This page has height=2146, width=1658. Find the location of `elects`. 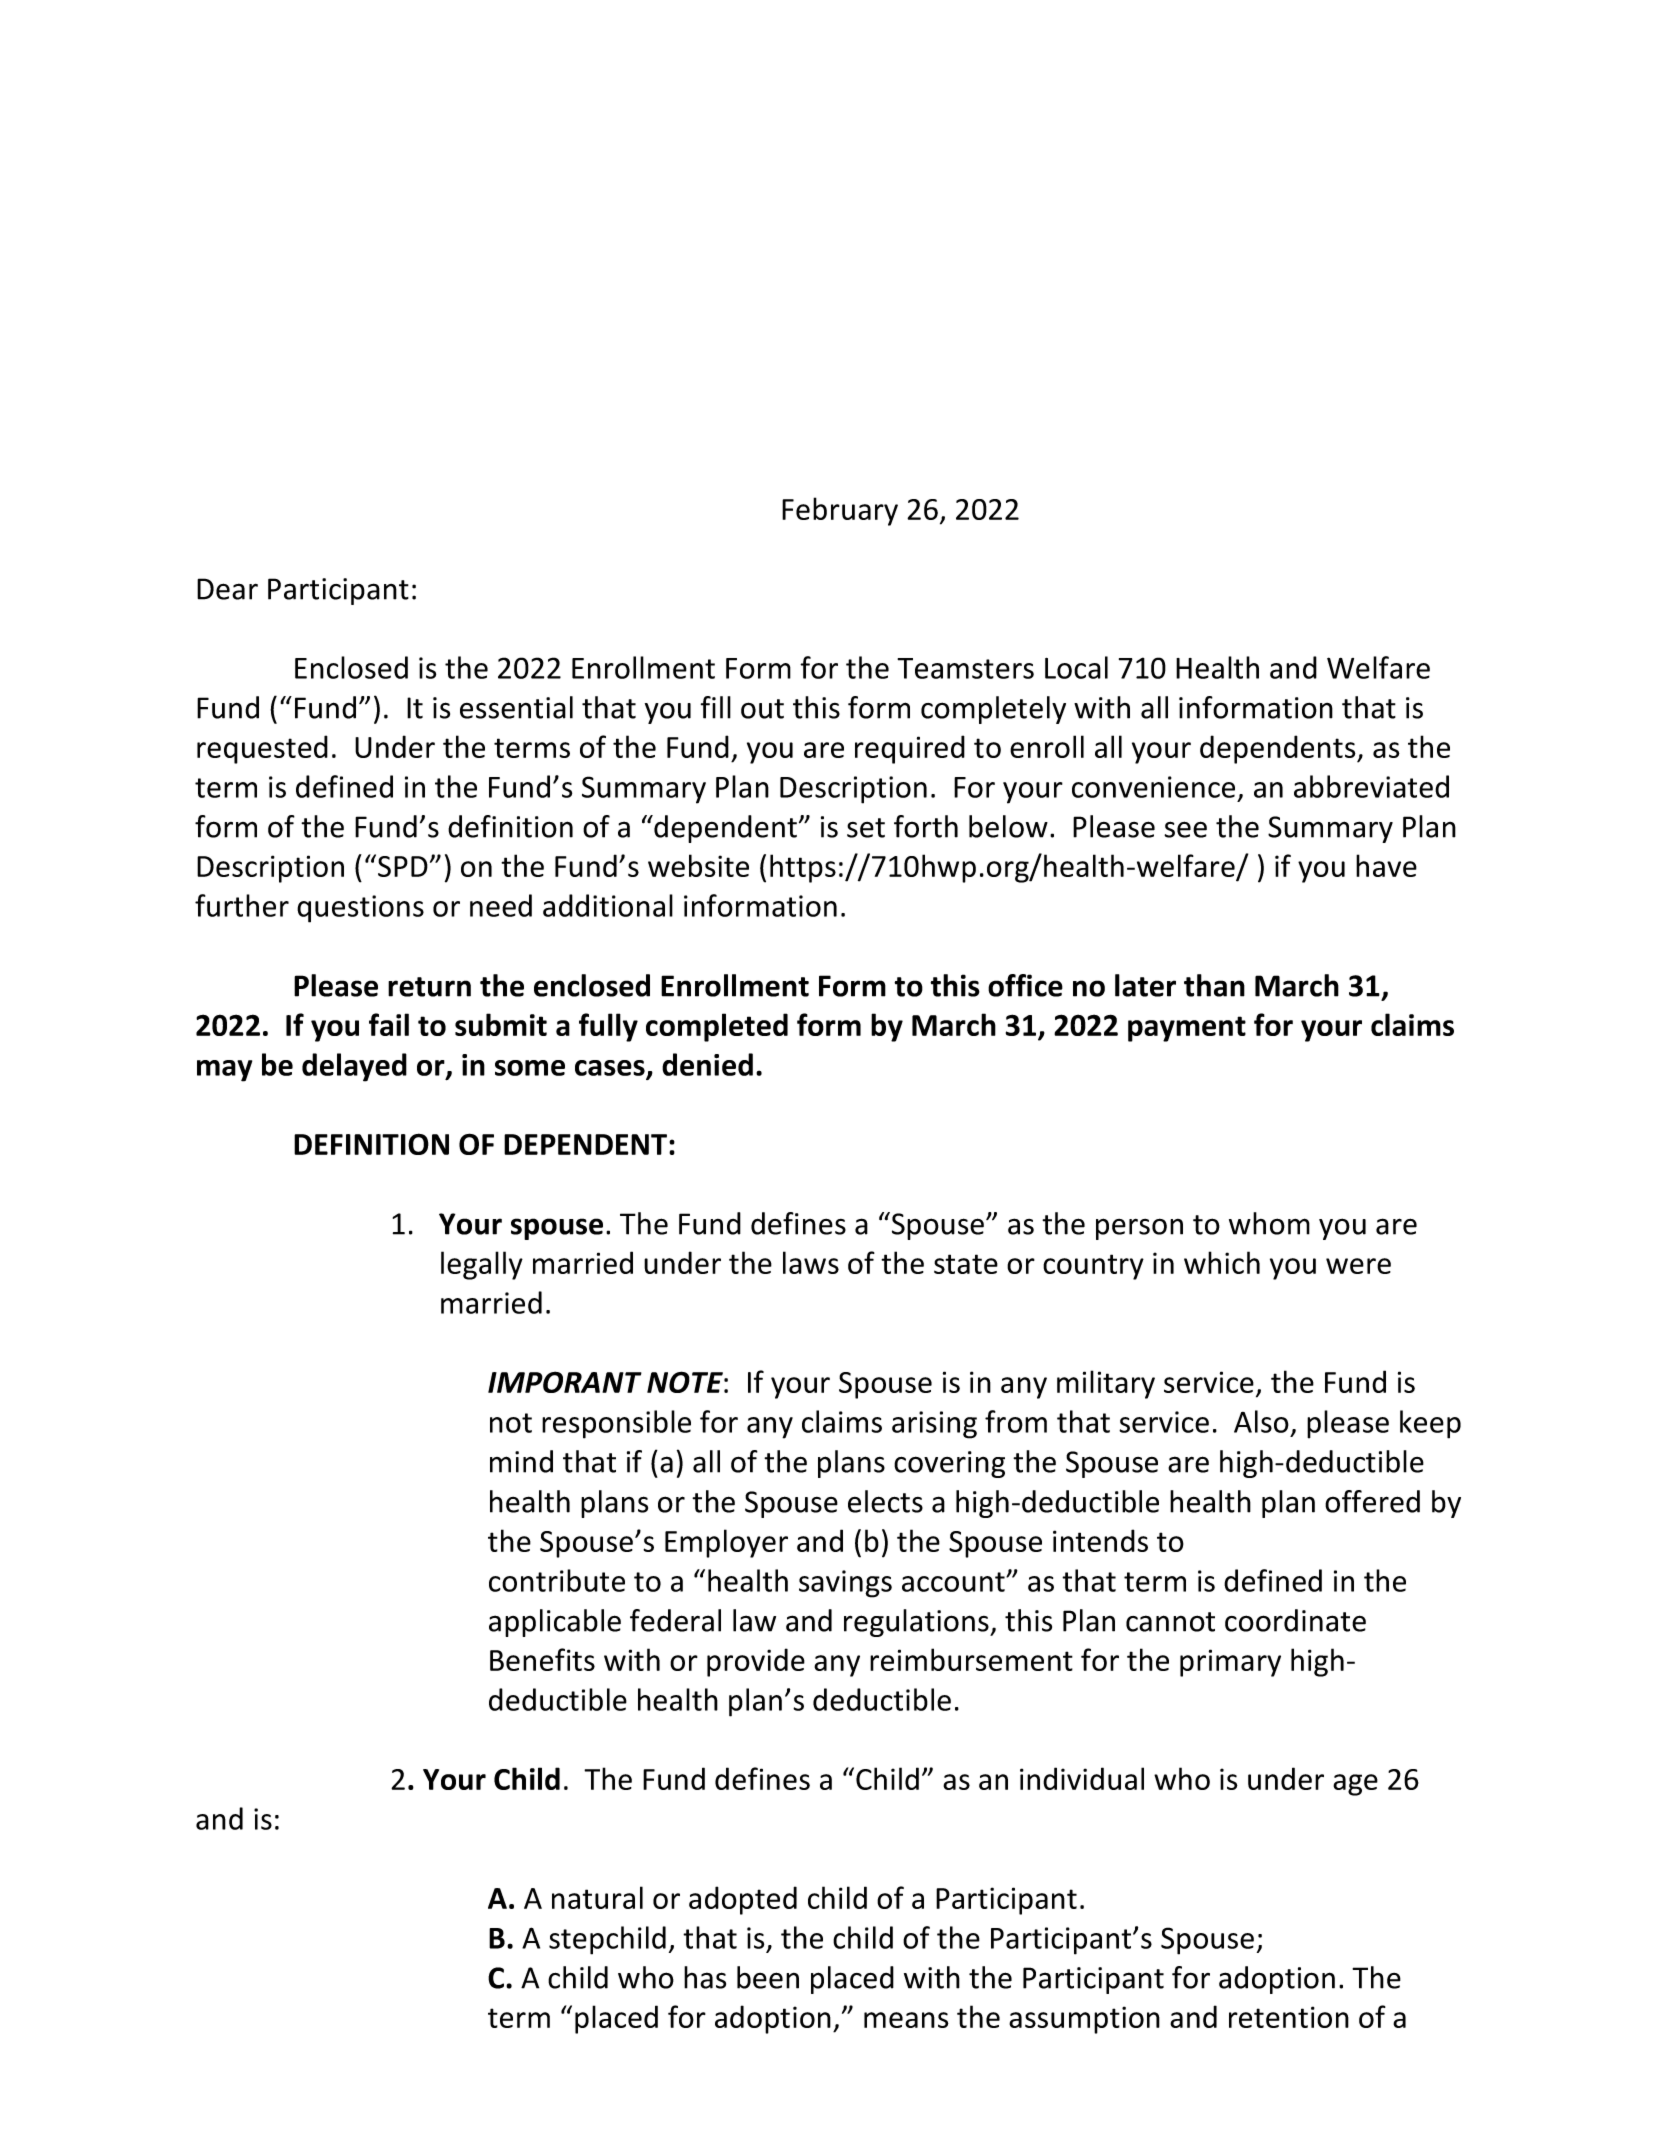

elects is located at coordinates (885, 1501).
